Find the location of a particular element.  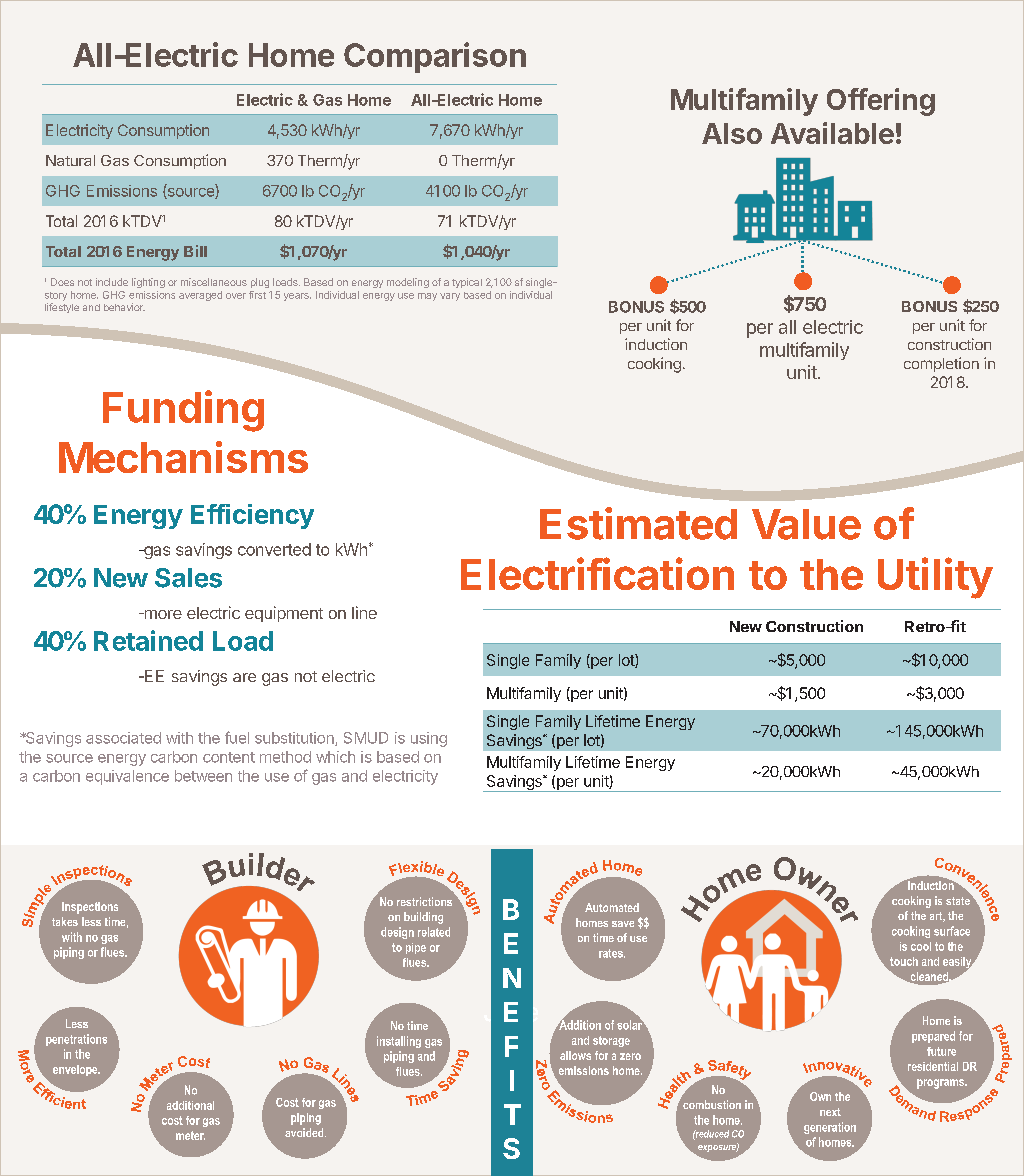

allows is located at coordinates (575, 1055).
